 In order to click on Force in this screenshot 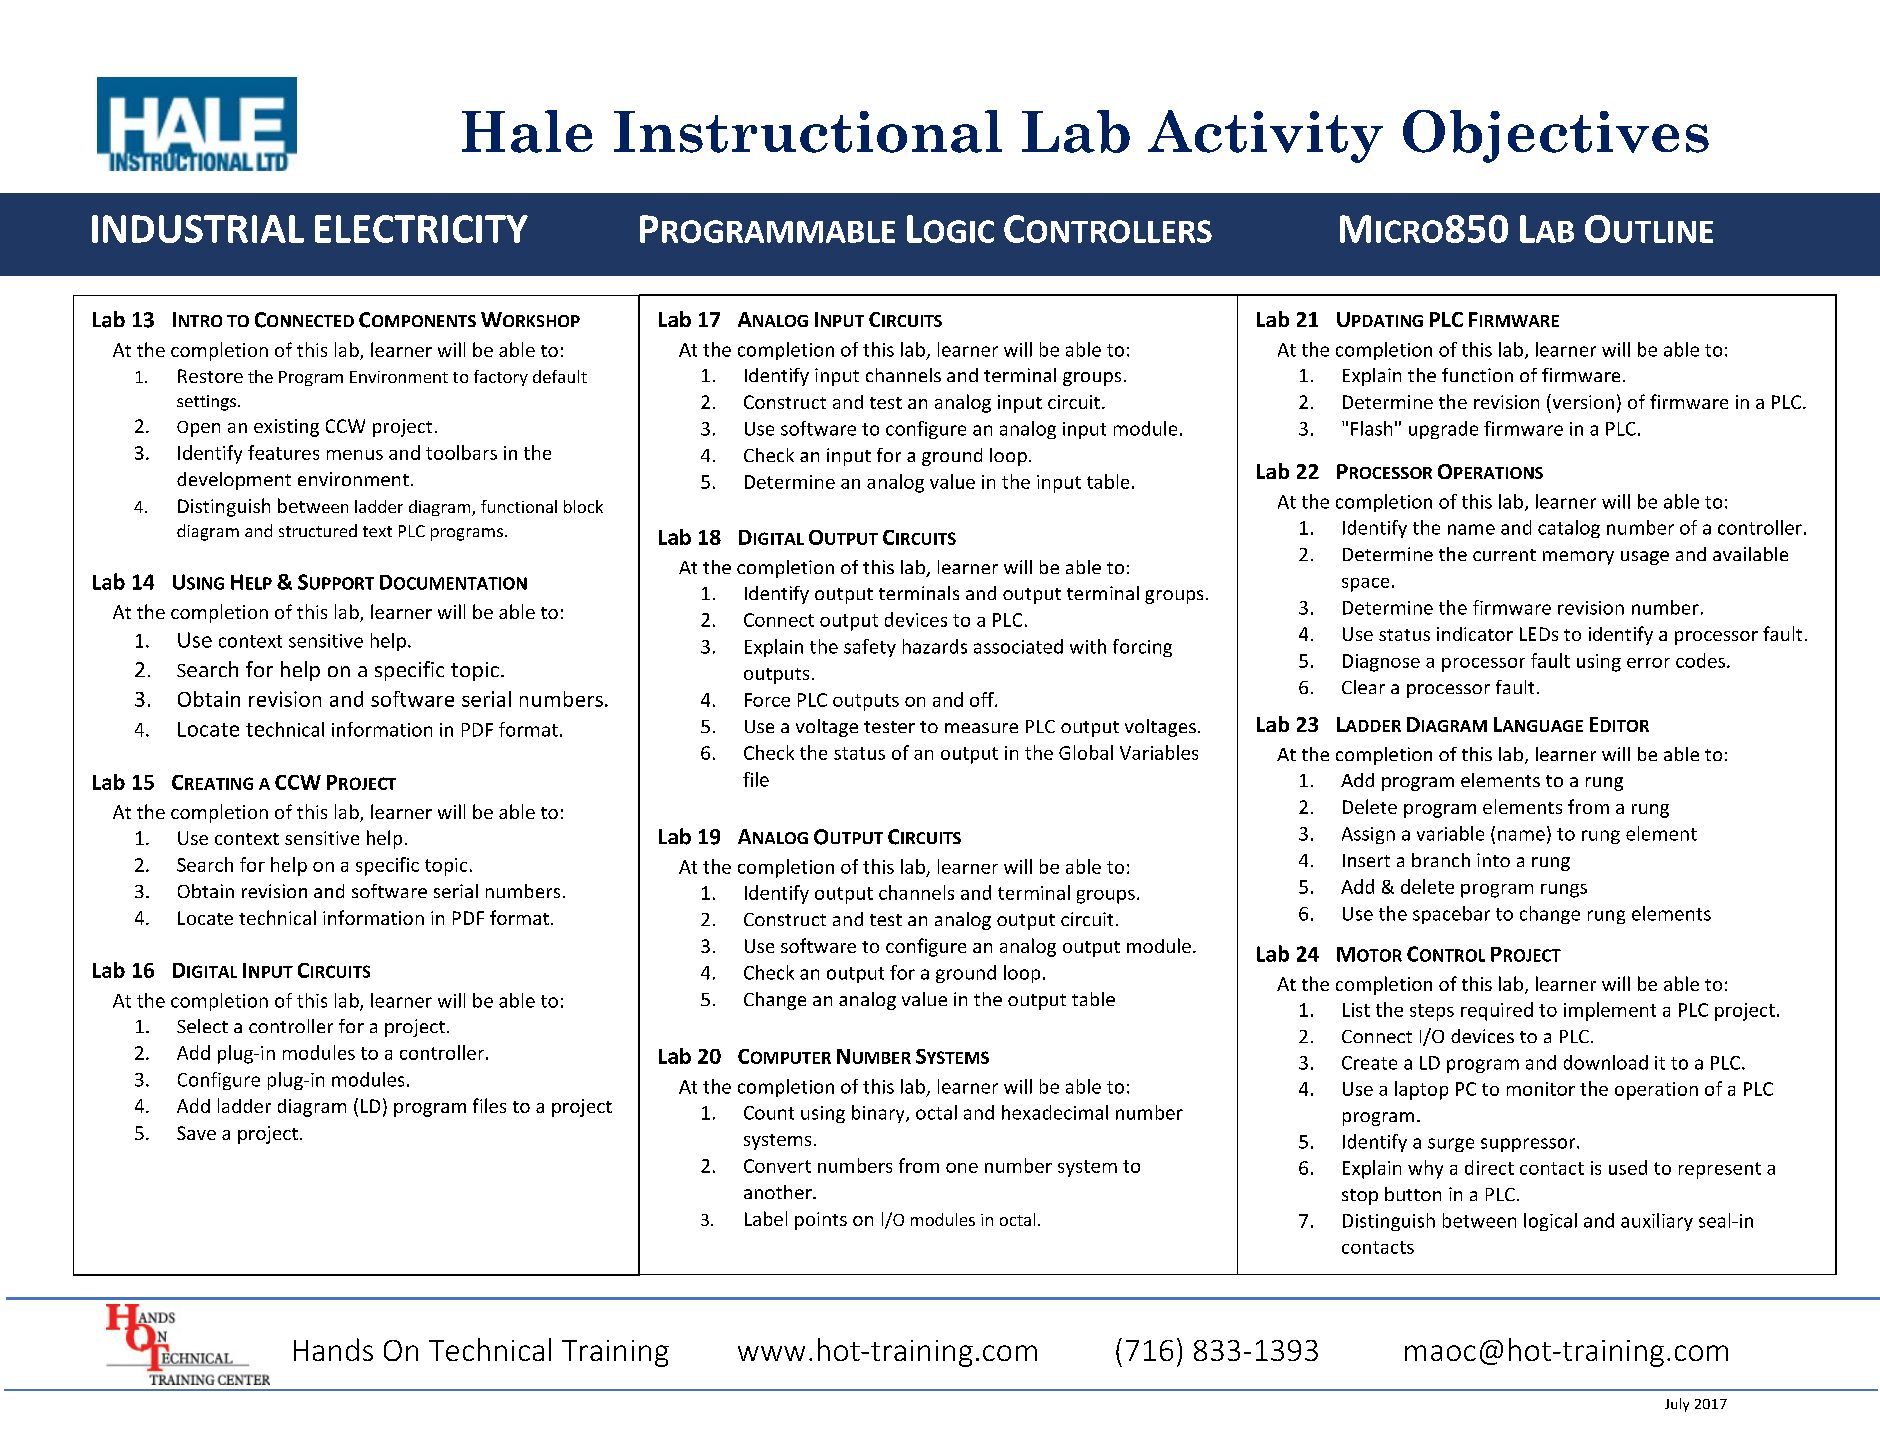, I will do `click(767, 700)`.
